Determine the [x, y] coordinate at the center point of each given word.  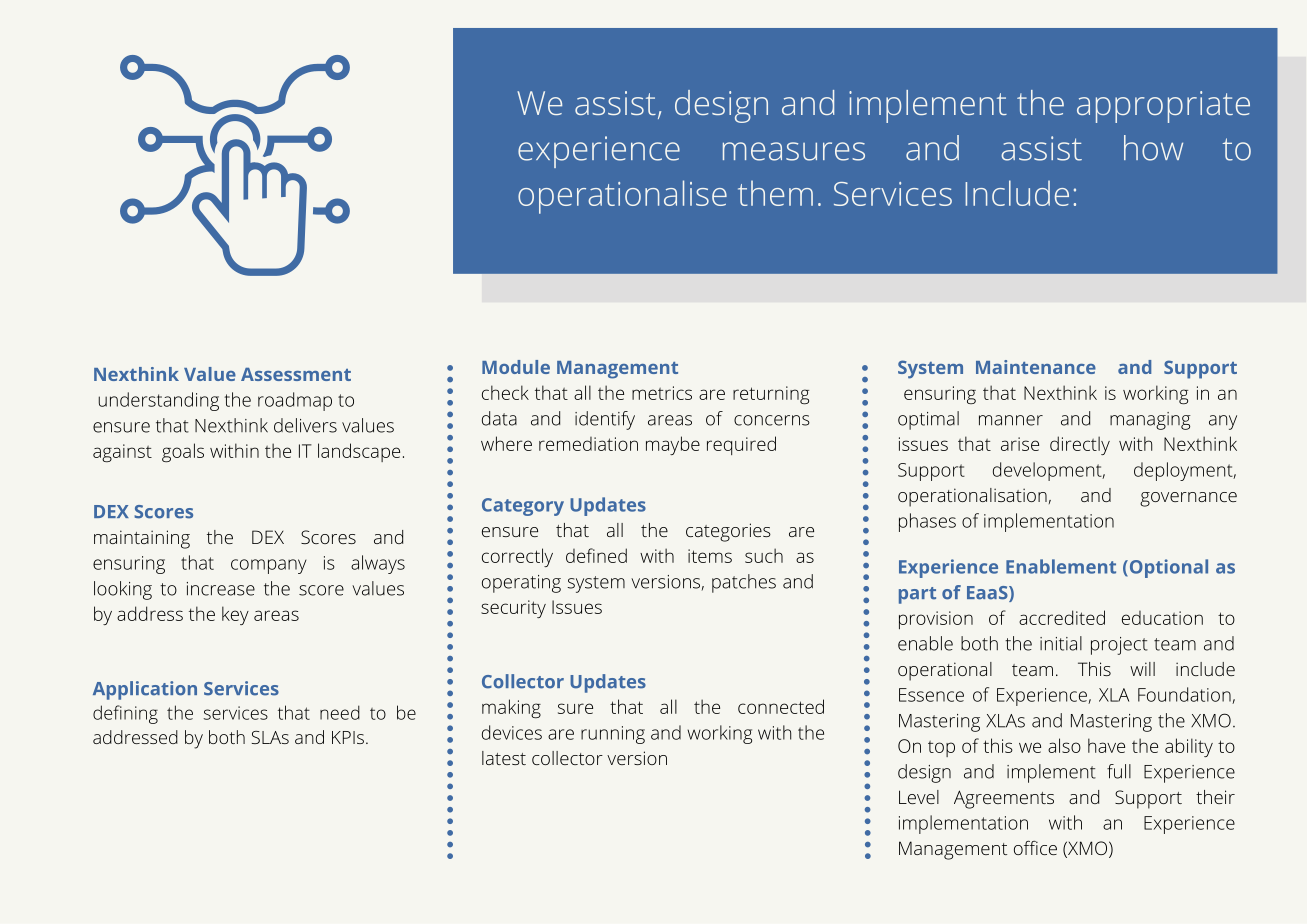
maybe [673, 445]
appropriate [1163, 107]
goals [183, 453]
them [775, 193]
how [1153, 148]
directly [1080, 445]
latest [504, 758]
